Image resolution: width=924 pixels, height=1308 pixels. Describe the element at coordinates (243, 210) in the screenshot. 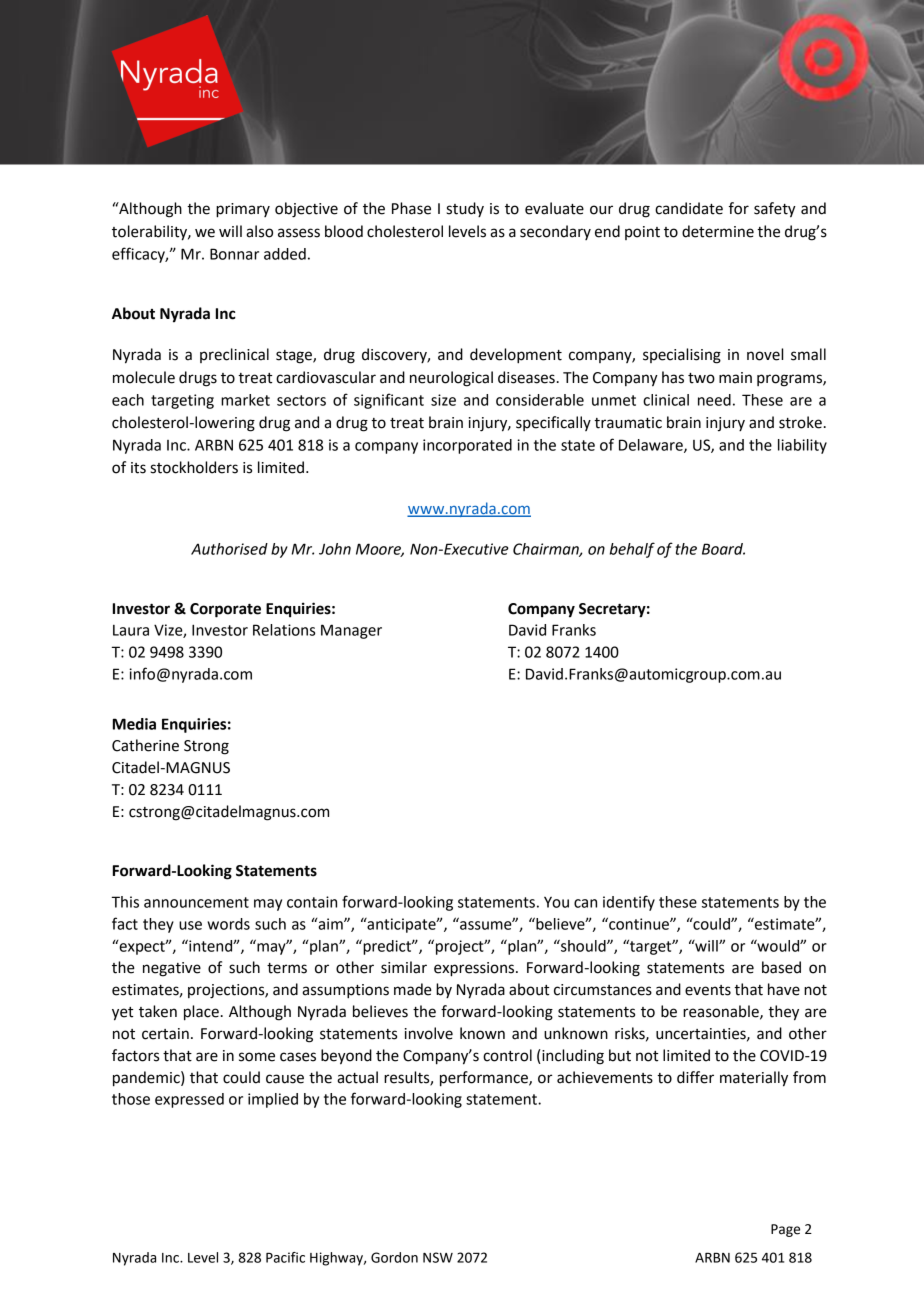

I see `primary` at that location.
